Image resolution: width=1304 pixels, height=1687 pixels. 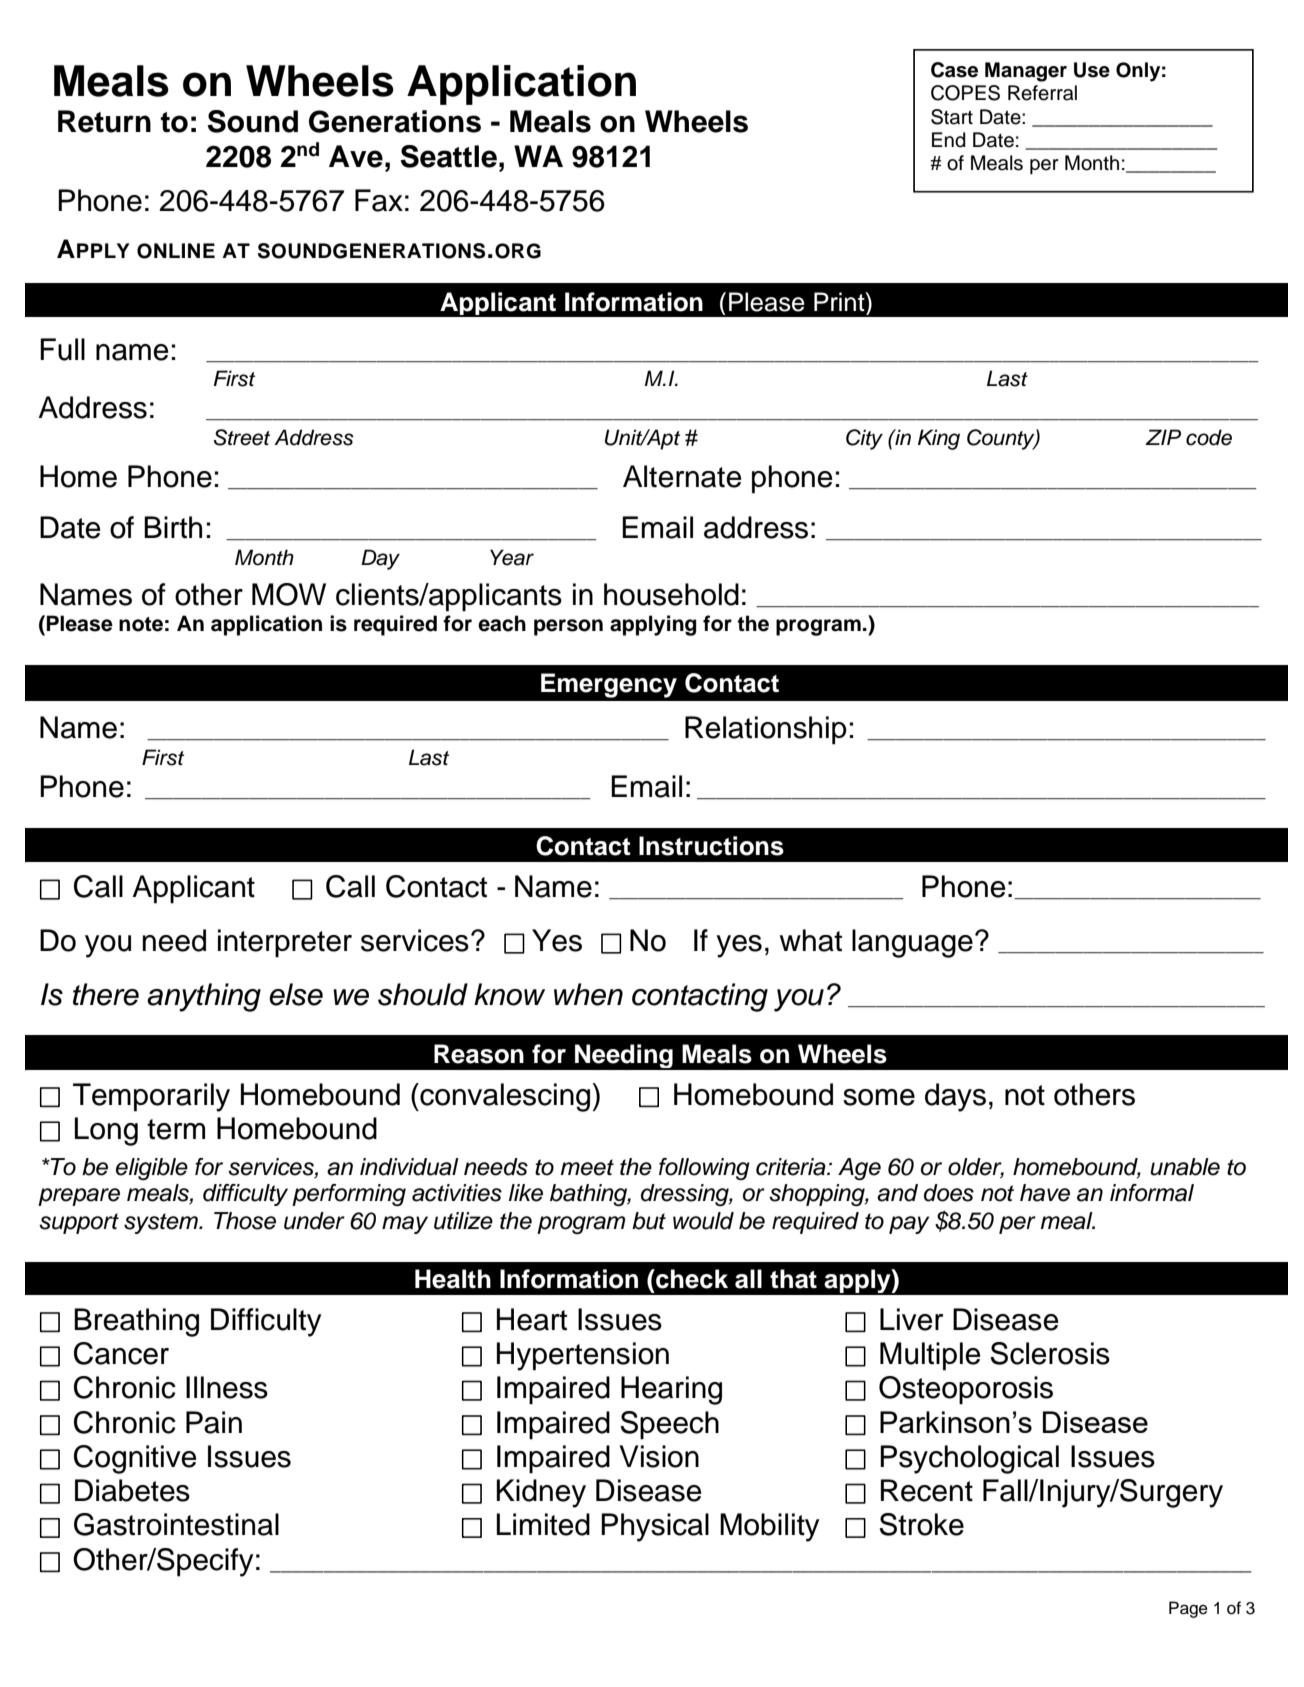 What do you see at coordinates (104, 121) in the screenshot?
I see `Return` at bounding box center [104, 121].
